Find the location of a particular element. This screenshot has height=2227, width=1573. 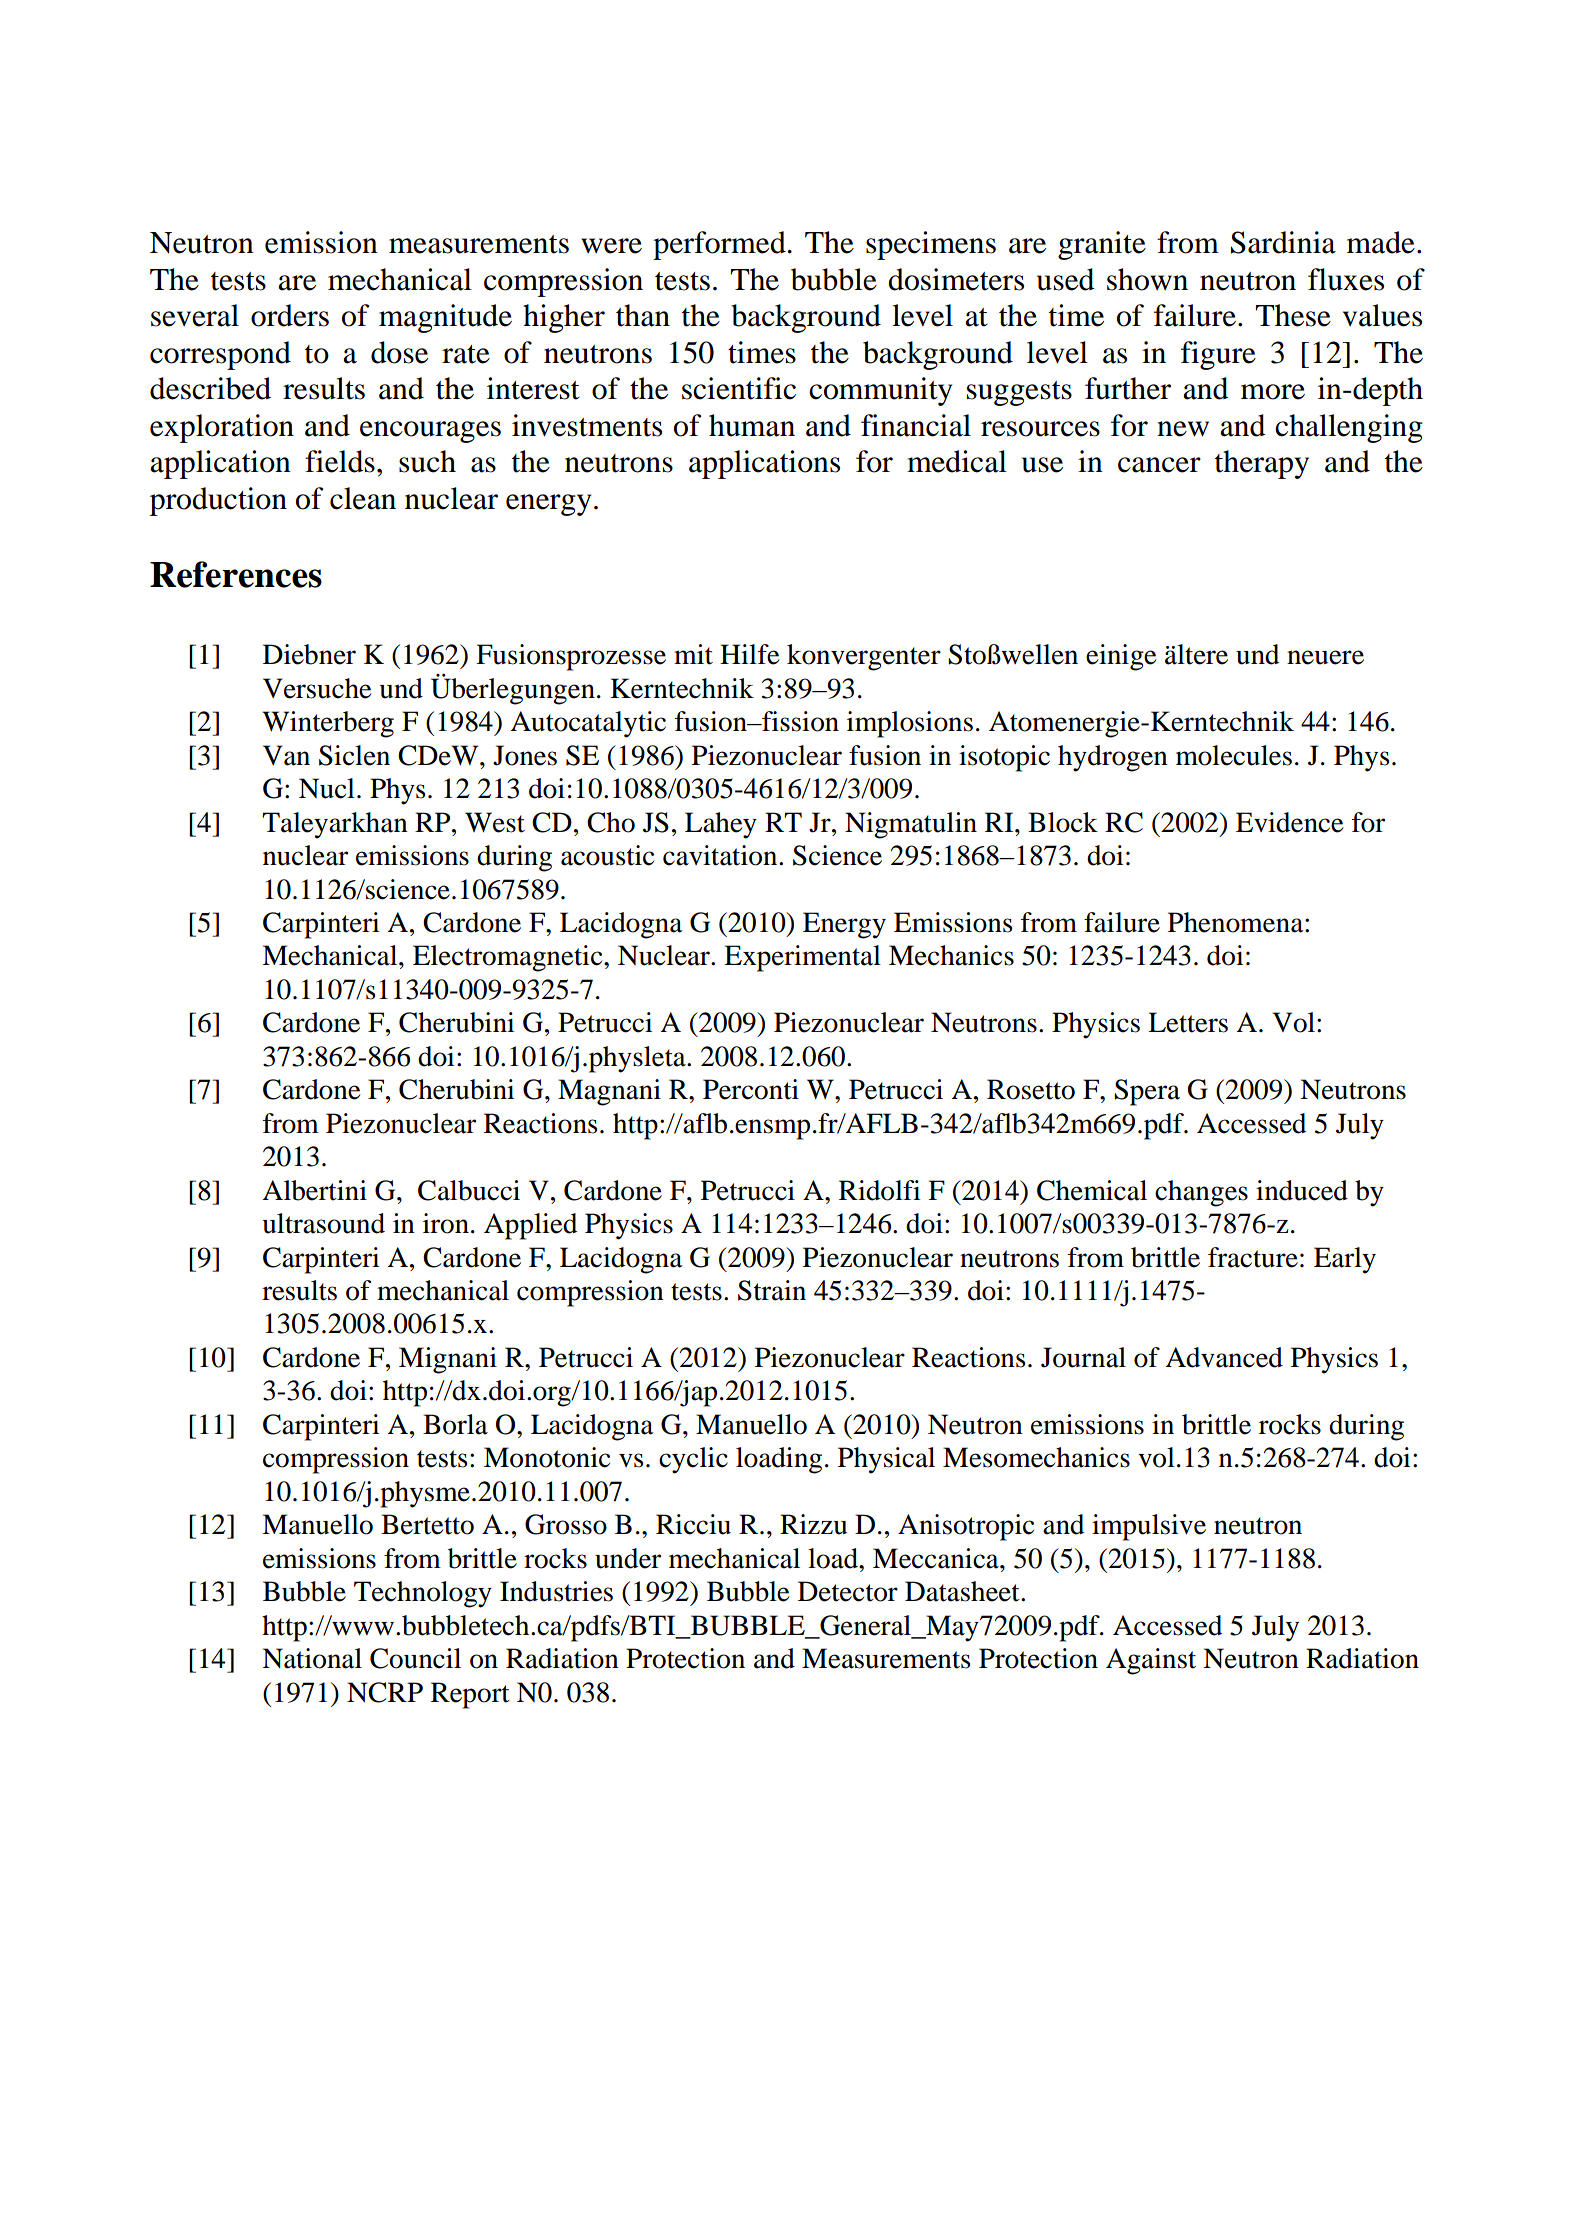

Strain is located at coordinates (772, 1290).
